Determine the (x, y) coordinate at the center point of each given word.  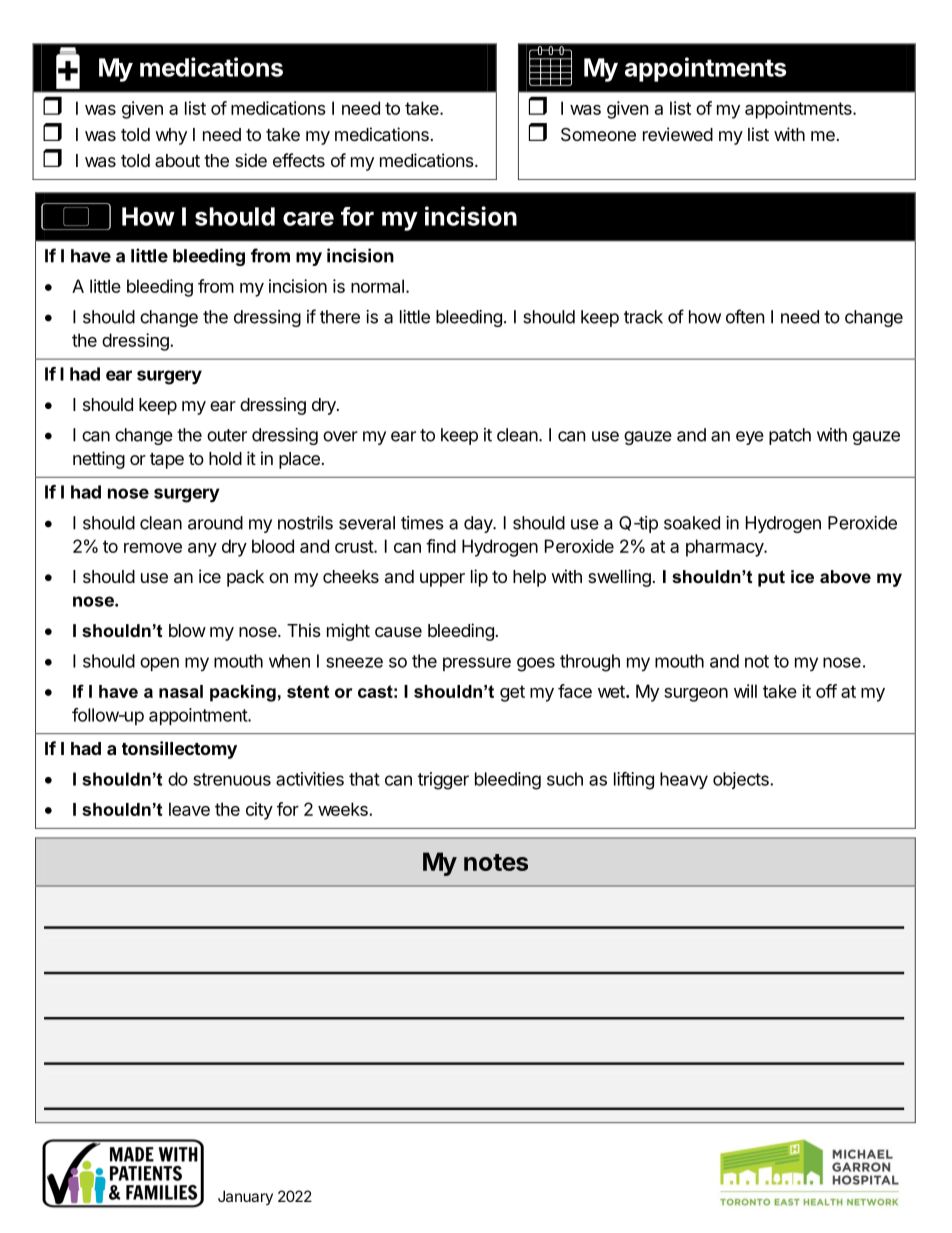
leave (189, 809)
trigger (443, 781)
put (771, 578)
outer (227, 435)
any (202, 550)
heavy (684, 780)
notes (496, 862)
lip (479, 578)
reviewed (678, 134)
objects (742, 780)
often (745, 316)
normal (377, 286)
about (177, 160)
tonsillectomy (179, 750)
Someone (598, 135)
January (245, 1197)
